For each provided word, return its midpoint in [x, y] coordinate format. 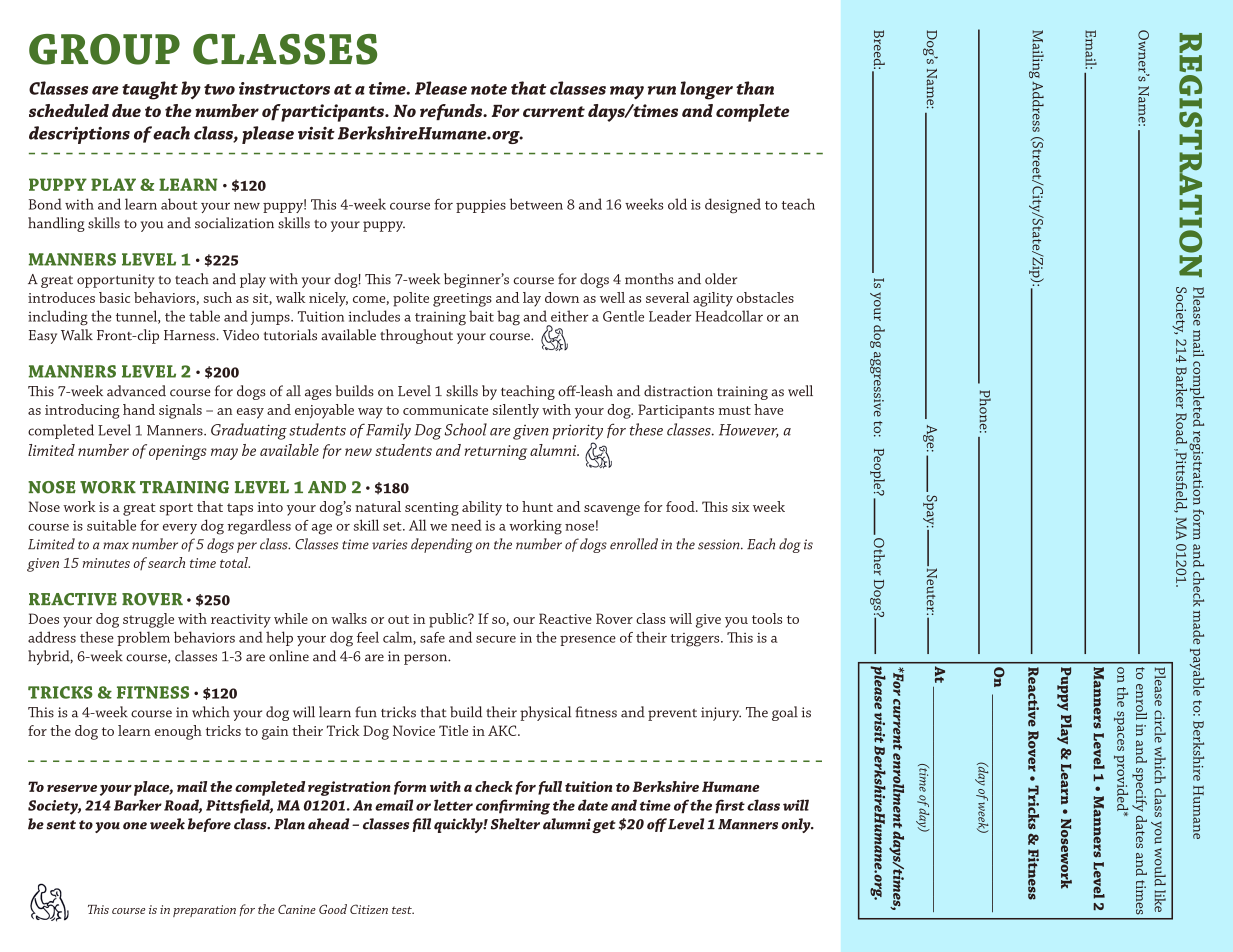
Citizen [369, 909]
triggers [696, 640]
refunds [452, 112]
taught [150, 90]
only [797, 825]
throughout [416, 336]
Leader [670, 316]
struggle [148, 620]
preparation [204, 911]
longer [706, 90]
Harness [190, 335]
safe [432, 637]
